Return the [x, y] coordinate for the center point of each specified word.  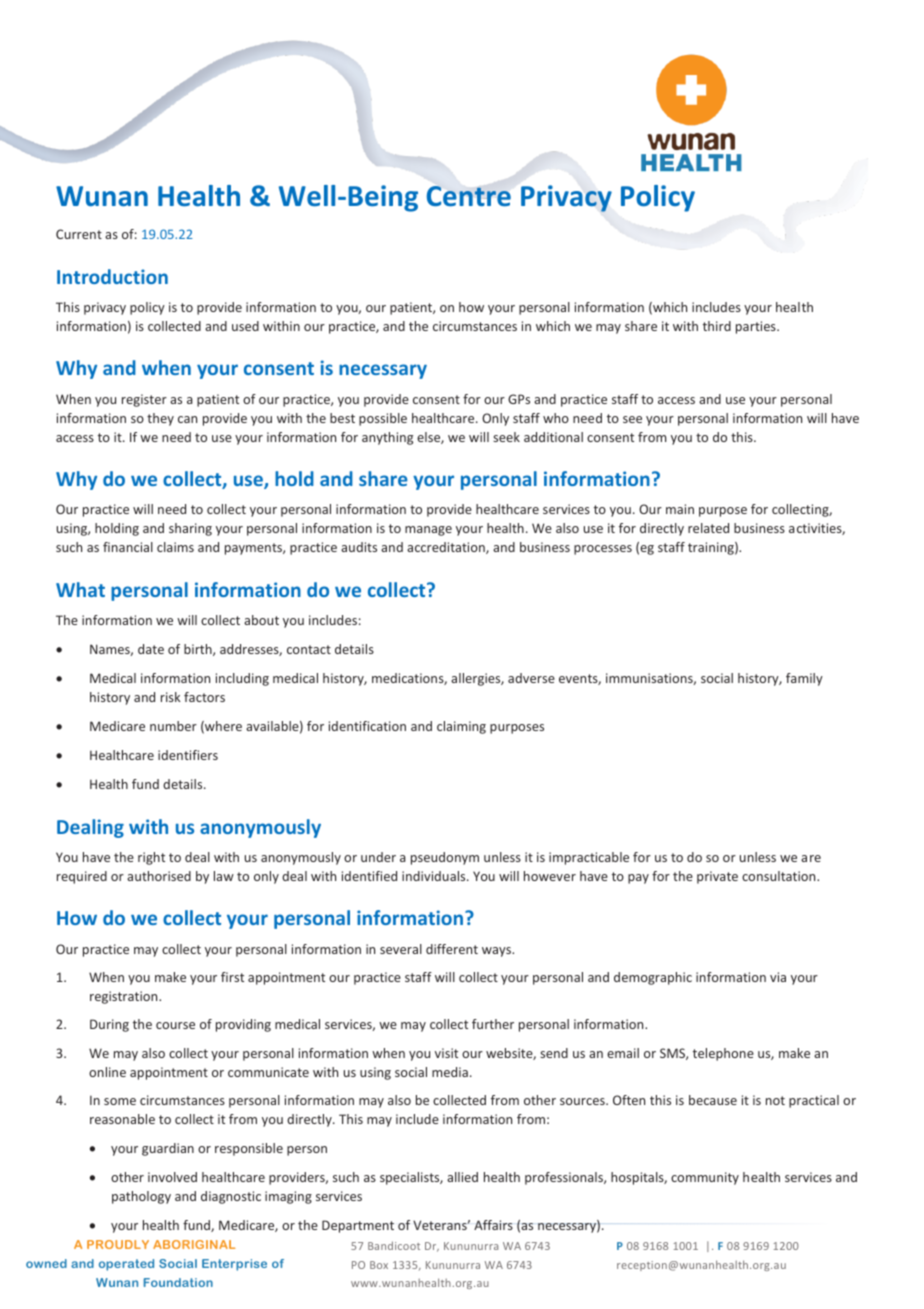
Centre [469, 196]
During [109, 1025]
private [717, 877]
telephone [723, 1054]
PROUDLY [118, 1244]
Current [79, 234]
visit [446, 1053]
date [151, 649]
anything [387, 438]
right [151, 858]
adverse [531, 678]
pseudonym [445, 858]
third [717, 326]
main [680, 509]
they [160, 419]
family [804, 679]
